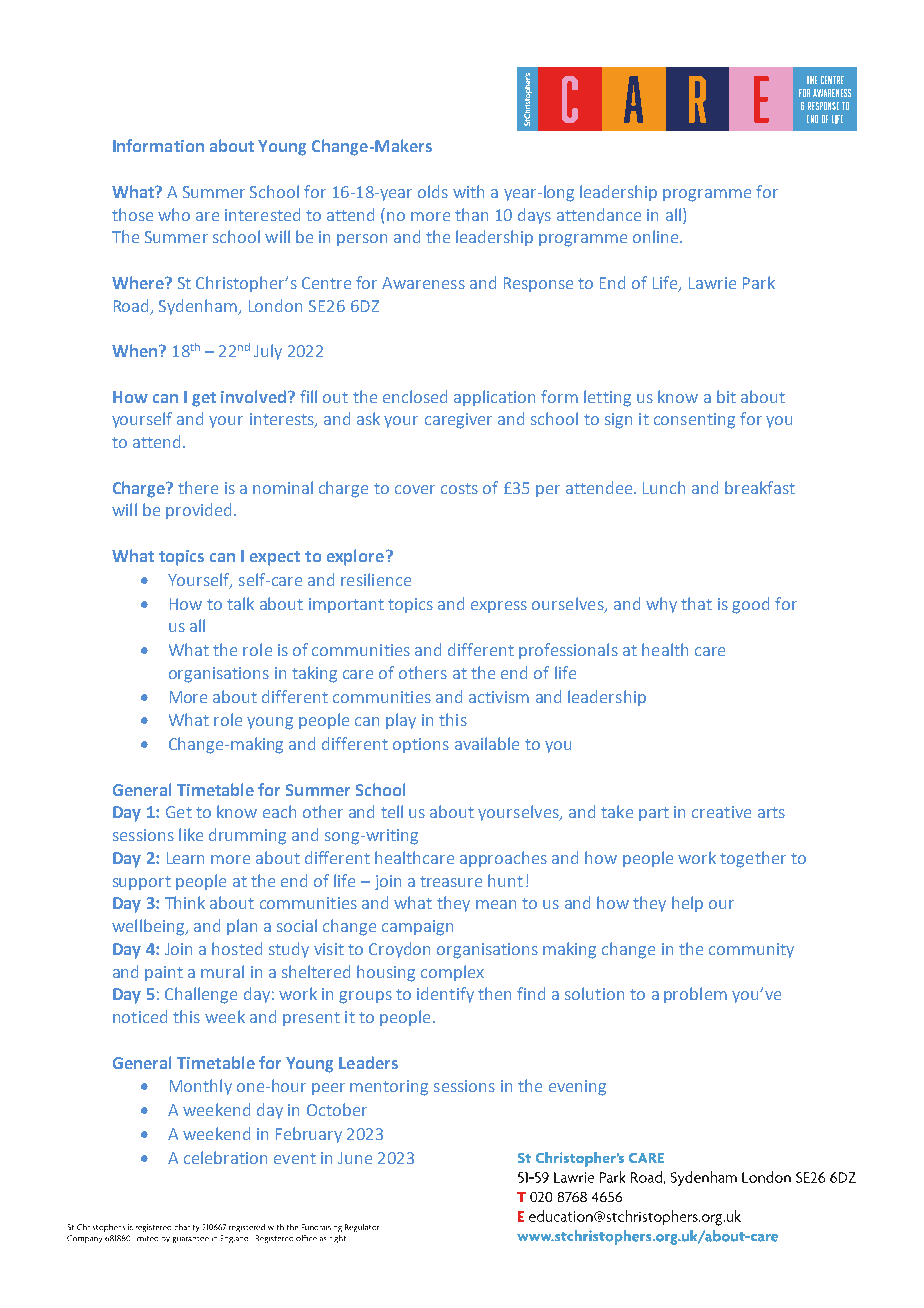  Describe the element at coordinates (191, 834) in the page. I see `like` at that location.
